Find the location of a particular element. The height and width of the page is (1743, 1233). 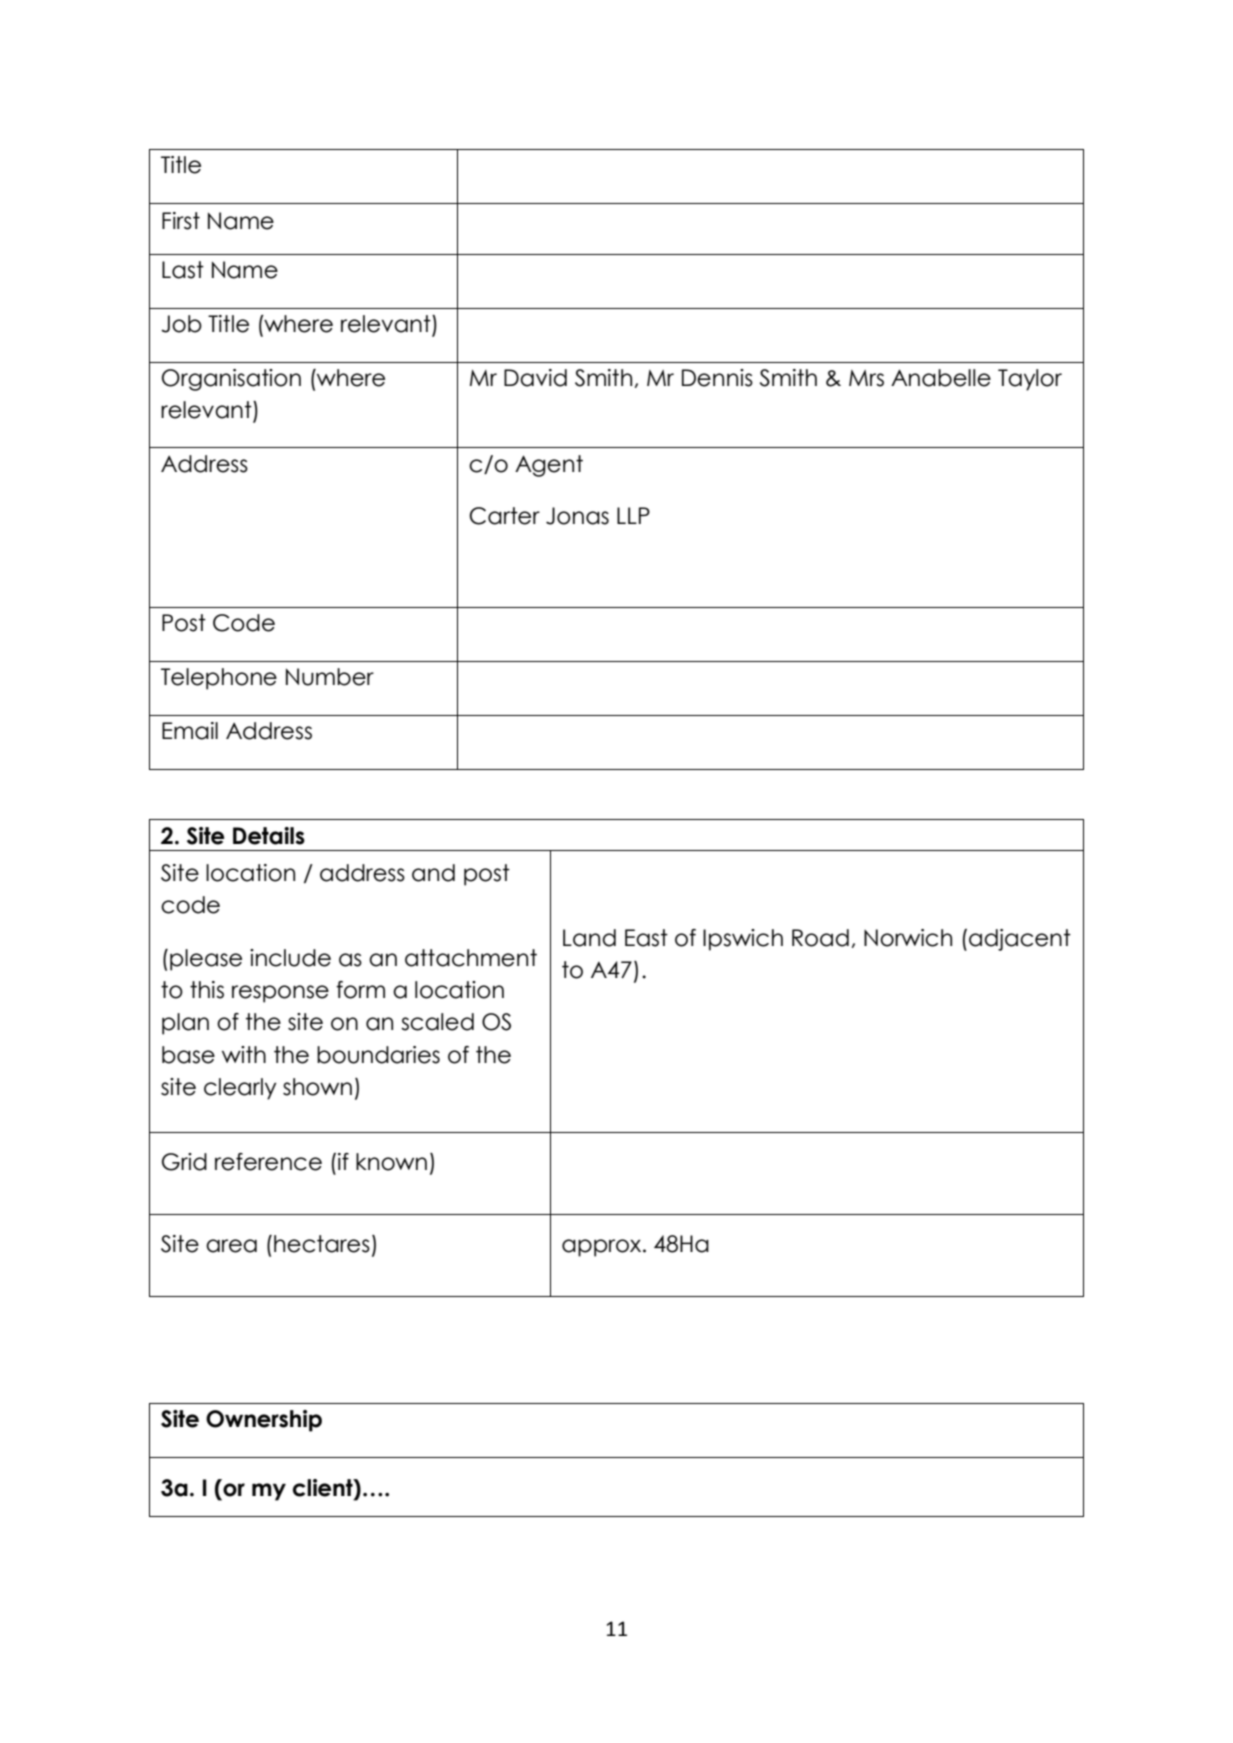

Land is located at coordinates (589, 938).
